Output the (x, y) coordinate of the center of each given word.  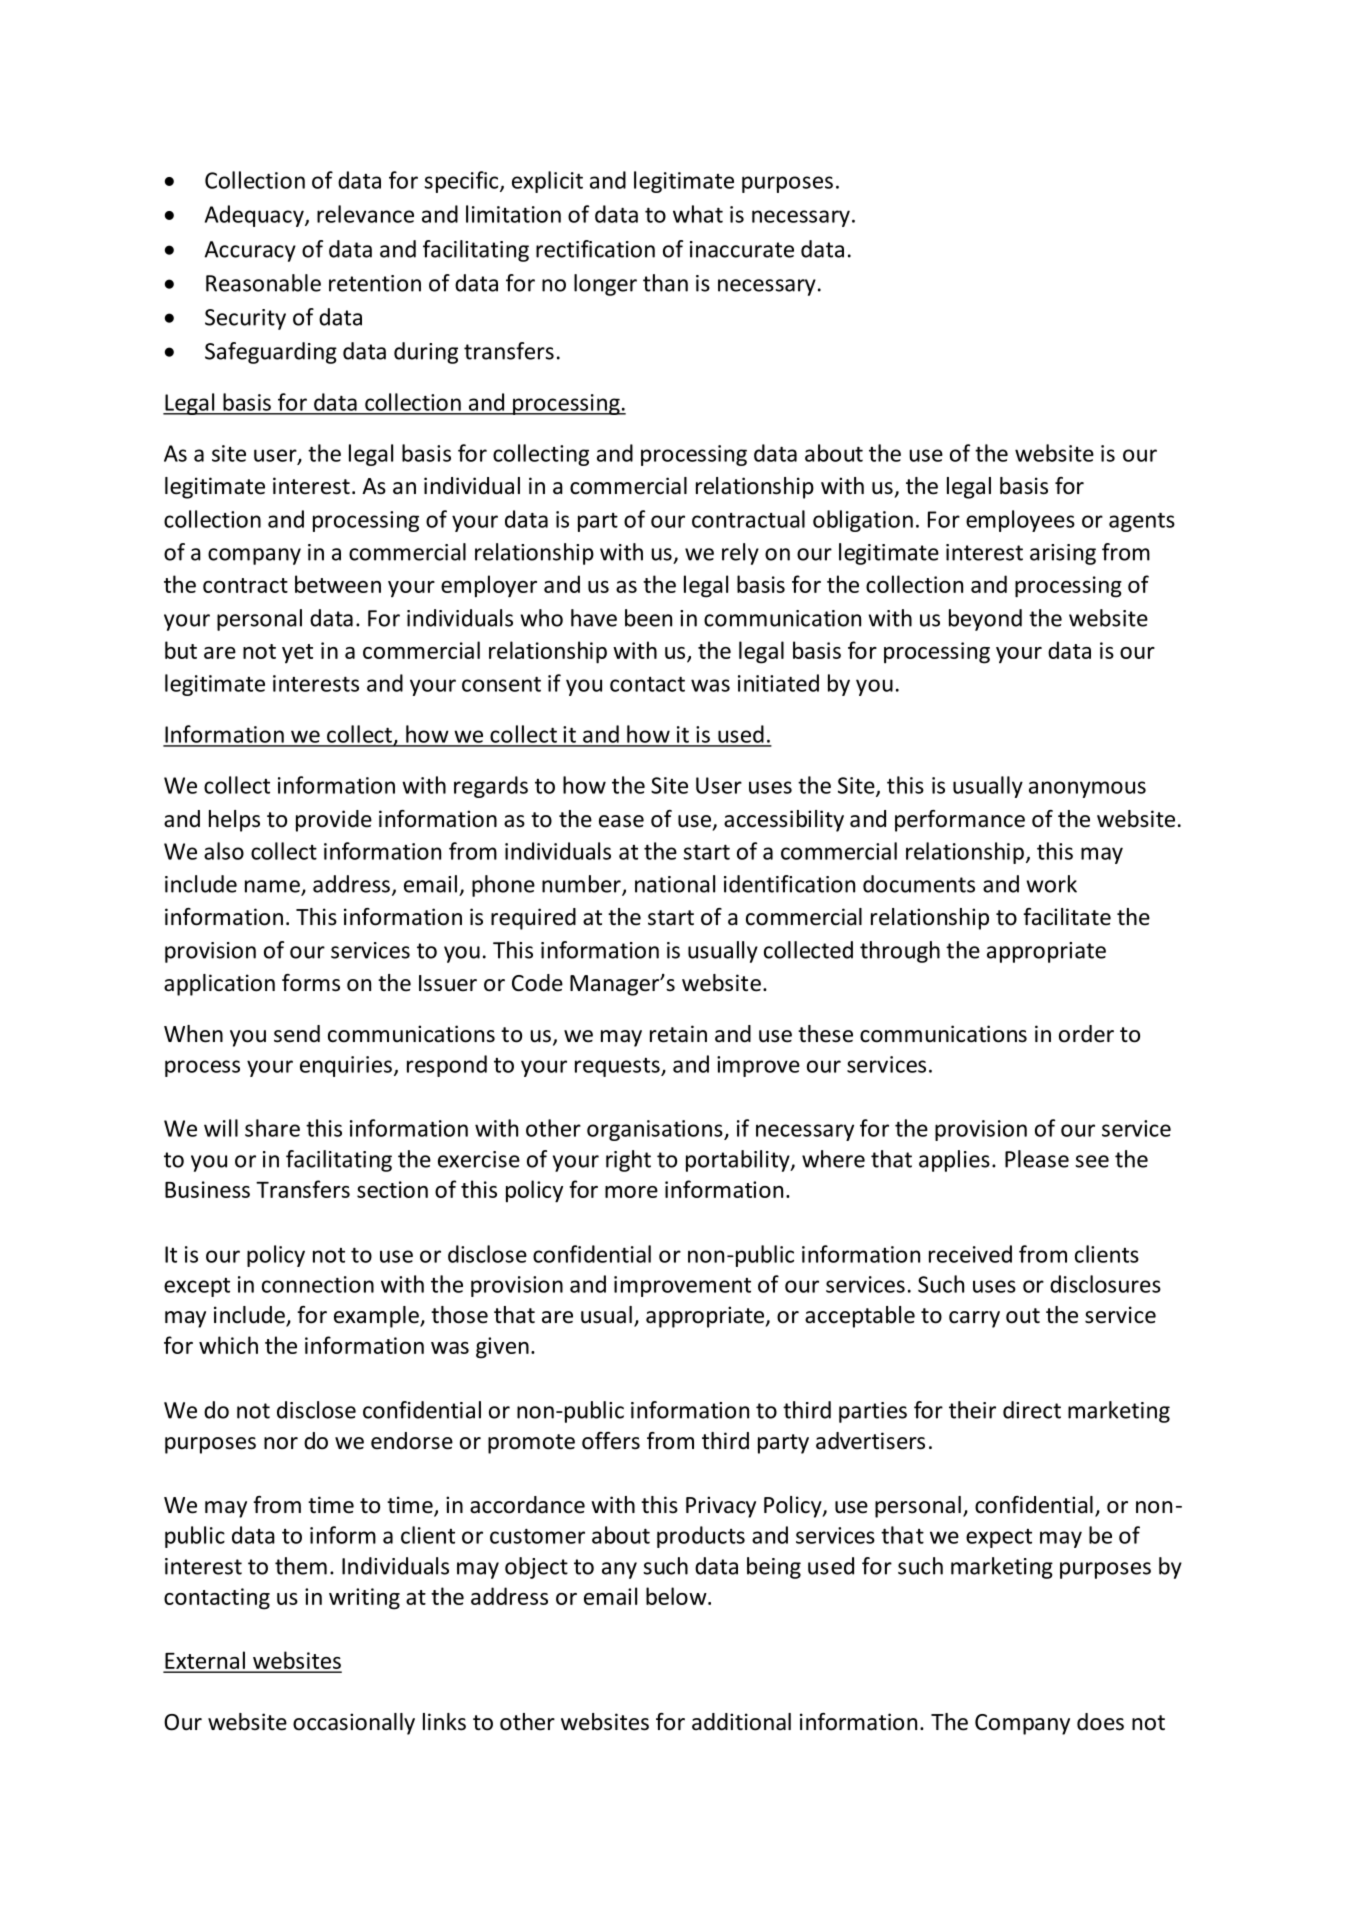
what (698, 214)
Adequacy (255, 216)
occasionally (354, 1724)
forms (311, 983)
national (675, 884)
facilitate (1067, 917)
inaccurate (742, 249)
